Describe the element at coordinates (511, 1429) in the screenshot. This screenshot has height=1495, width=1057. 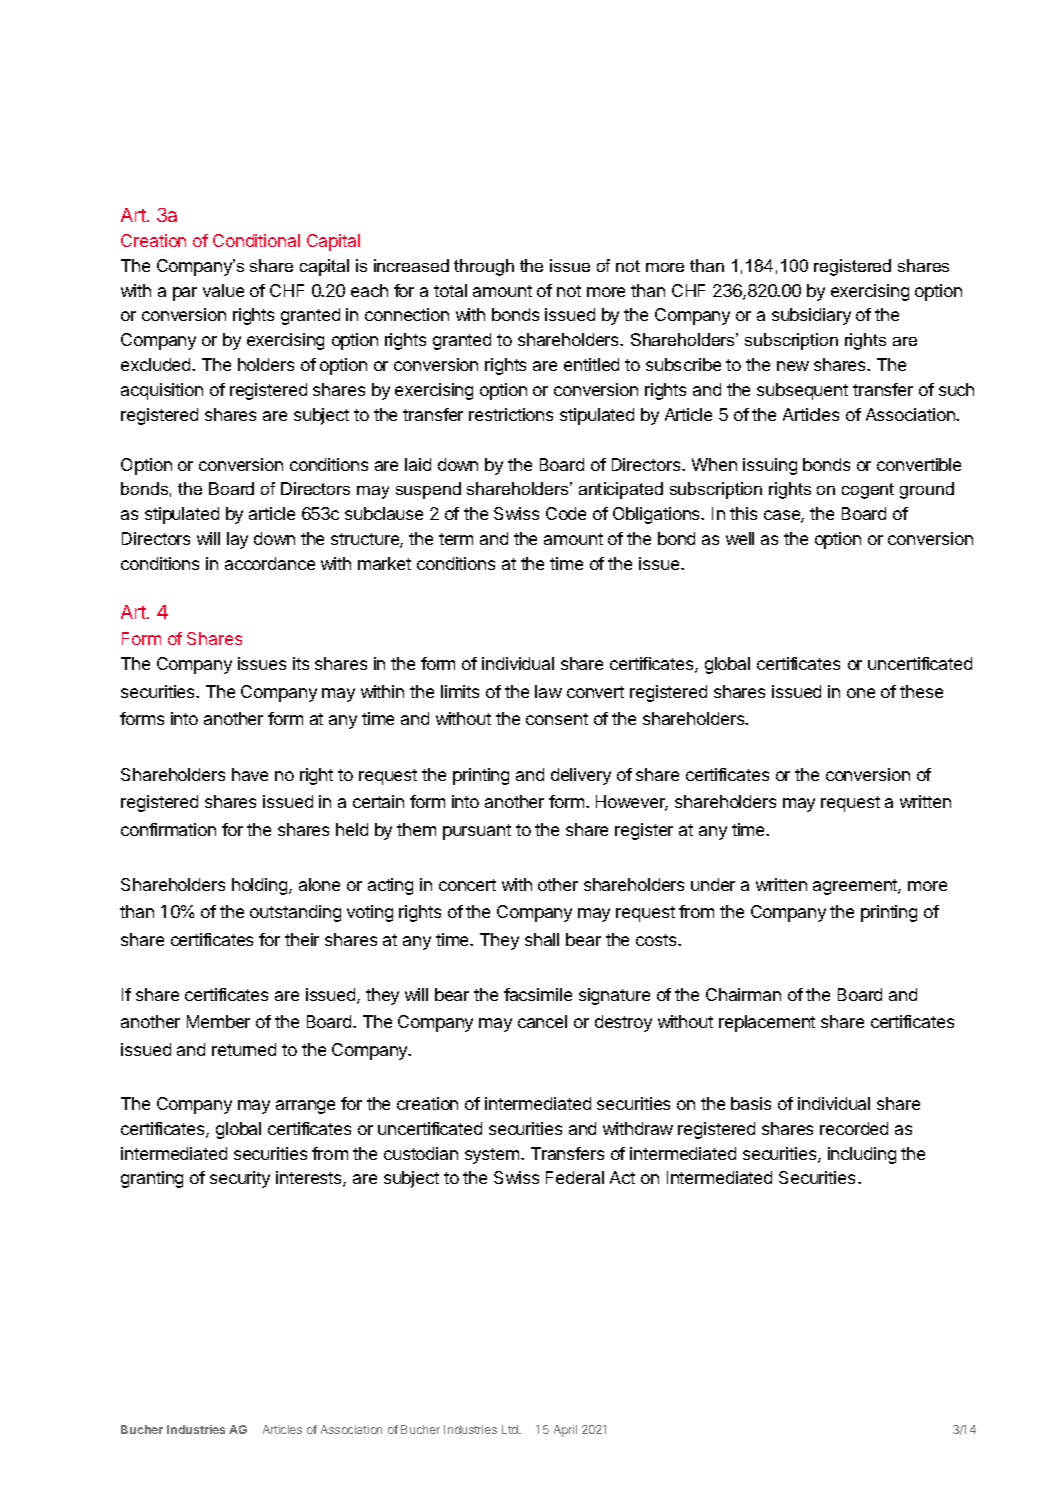
I see `Ltd` at that location.
